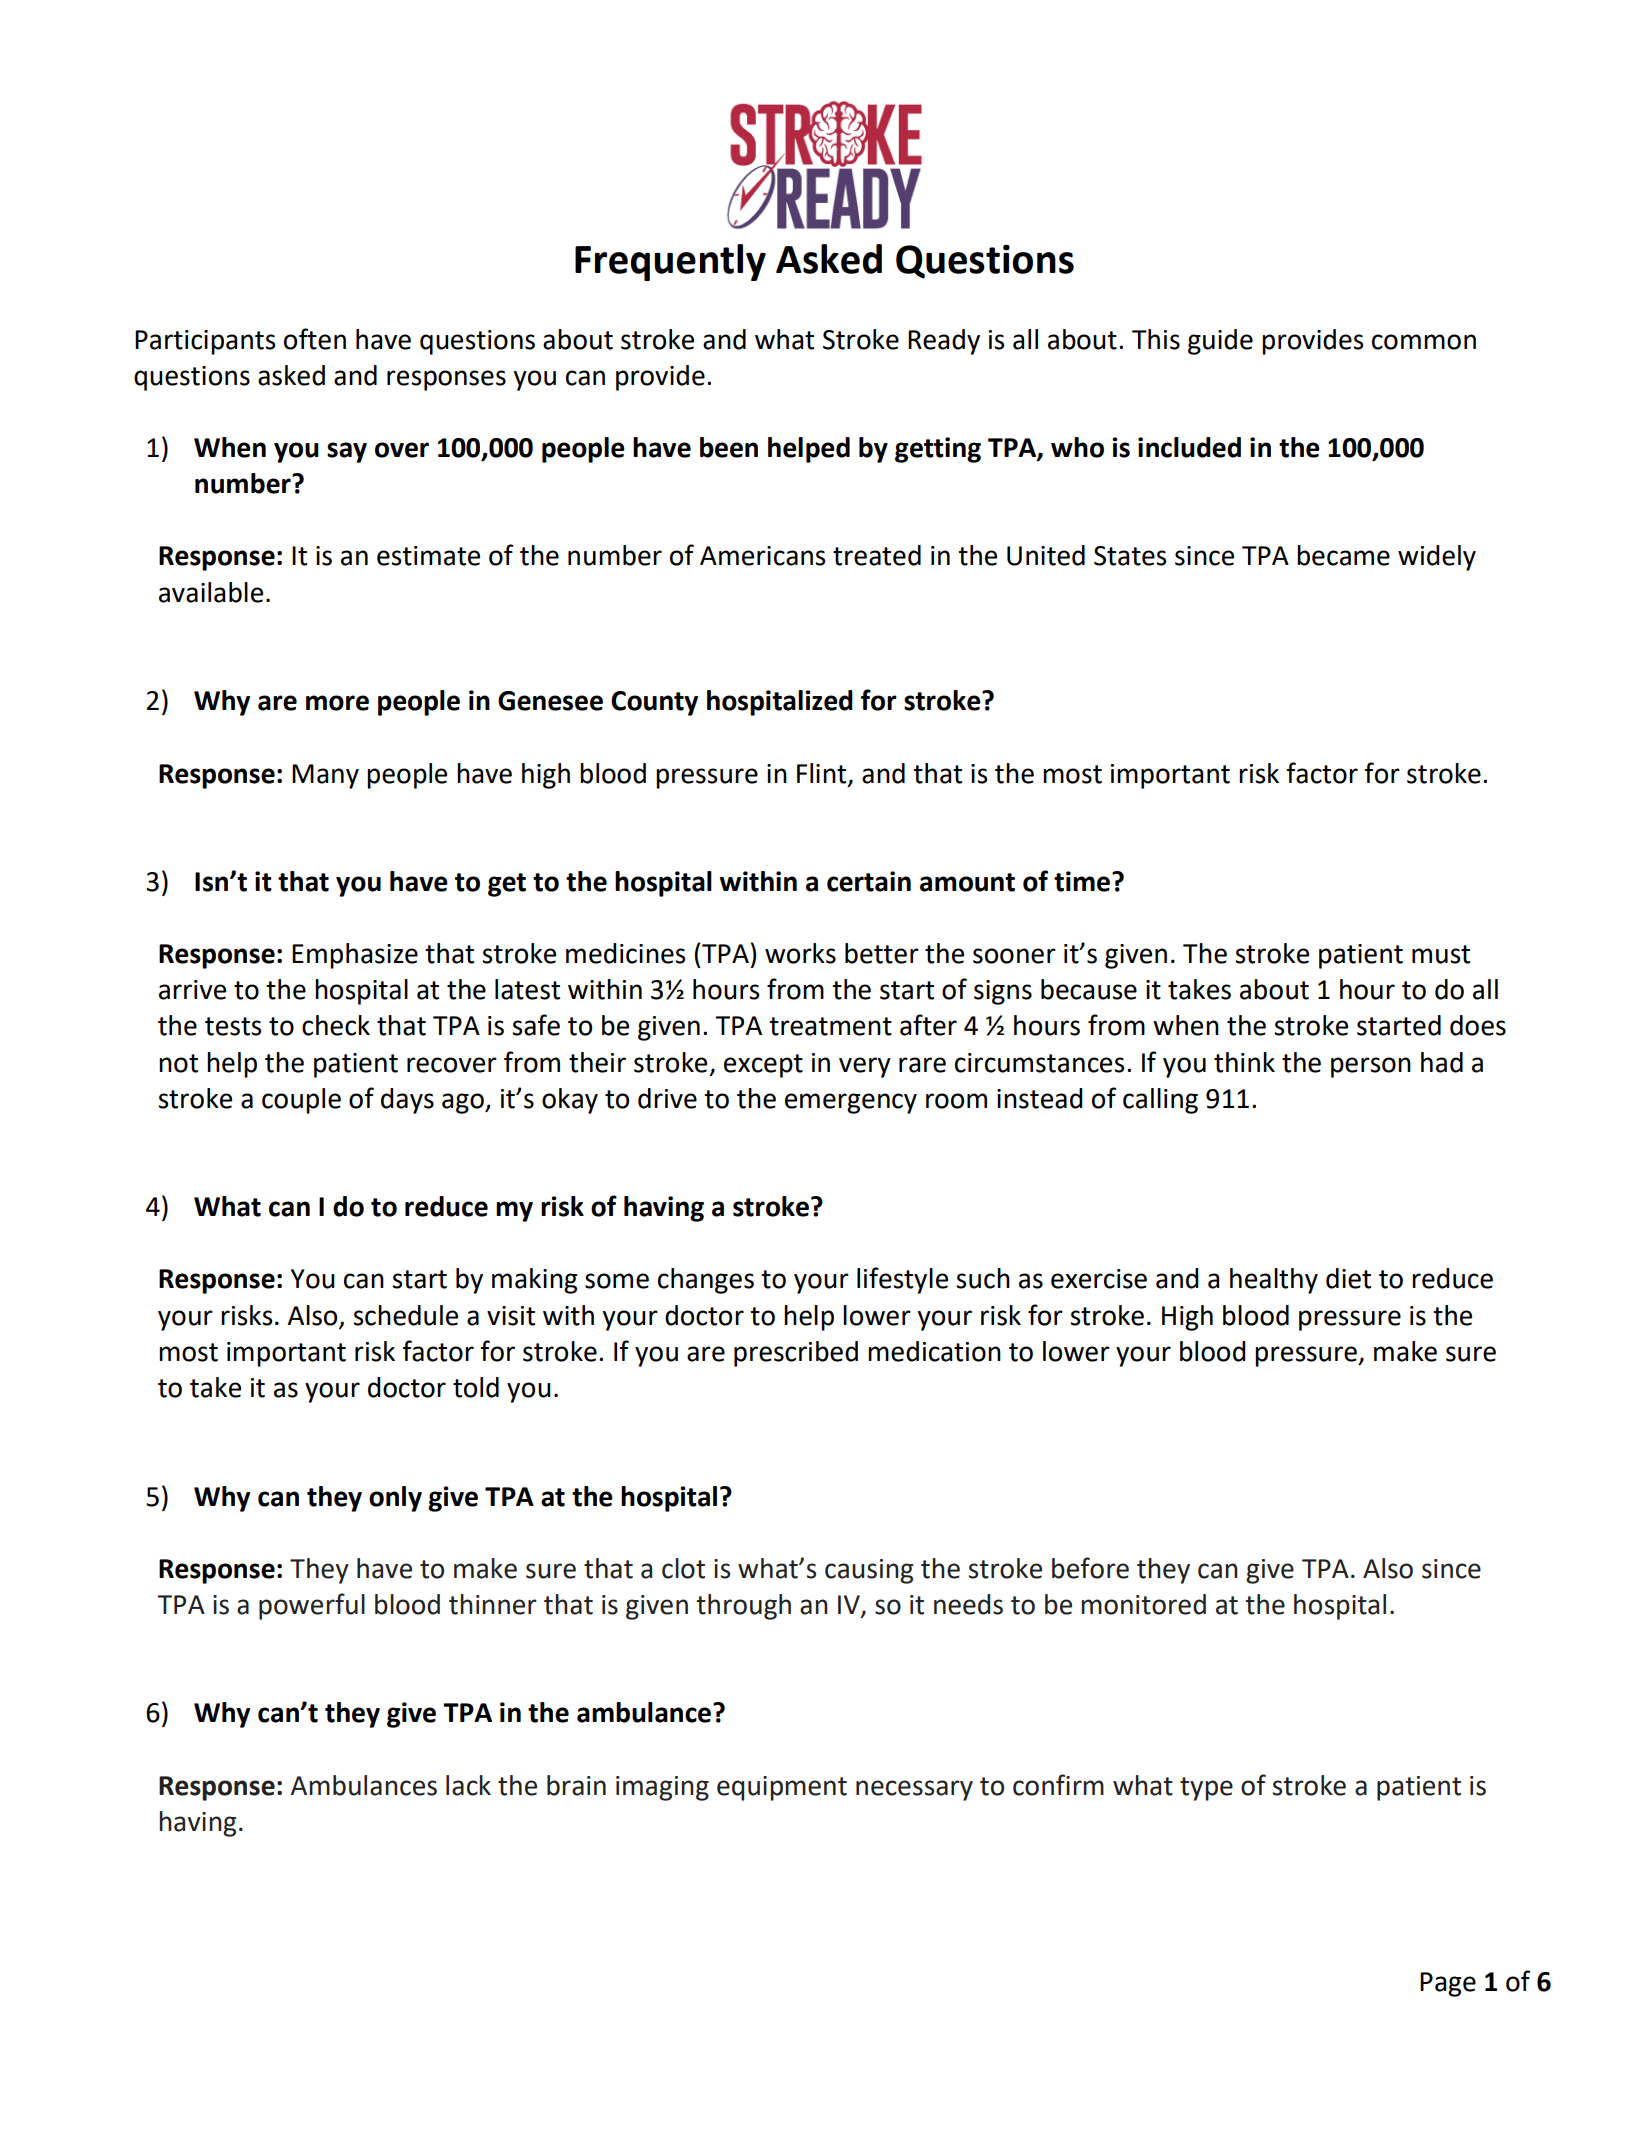 Image resolution: width=1648 pixels, height=2132 pixels. What do you see at coordinates (468, 1785) in the screenshot?
I see `lack` at bounding box center [468, 1785].
